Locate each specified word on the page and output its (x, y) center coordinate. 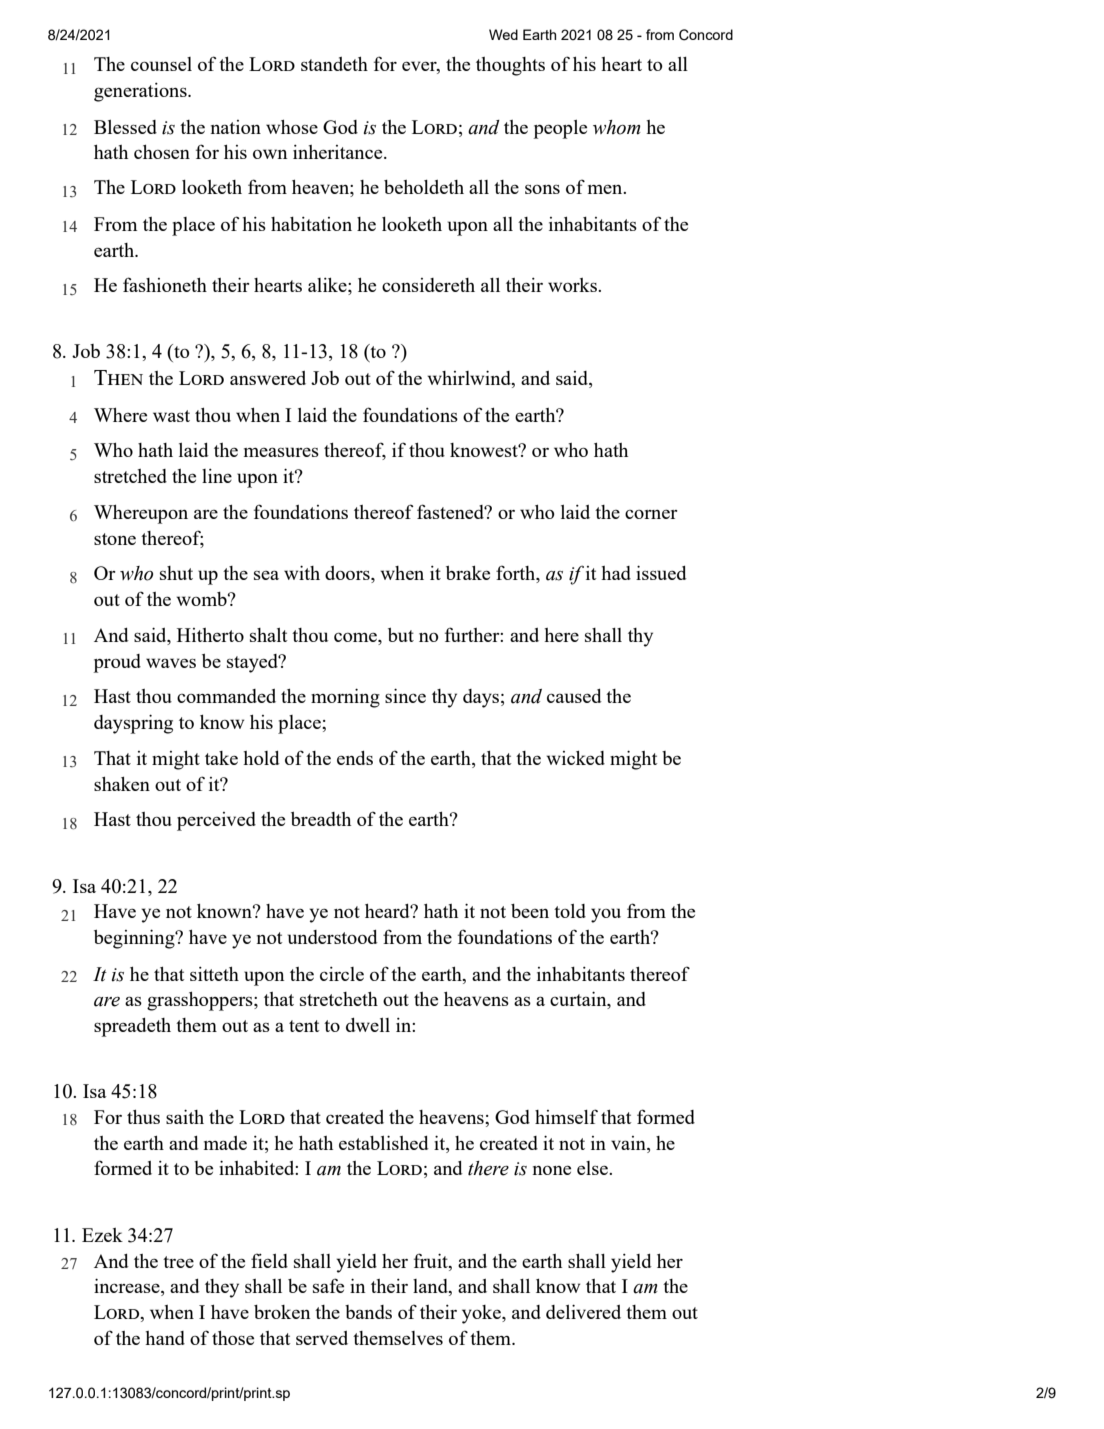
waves (171, 663)
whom (617, 127)
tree (178, 1262)
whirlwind (470, 379)
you (606, 915)
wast (171, 416)
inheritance (339, 152)
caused (574, 696)
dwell (368, 1025)
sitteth (214, 974)
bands (368, 1312)
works (573, 285)
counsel (161, 64)
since (405, 695)
